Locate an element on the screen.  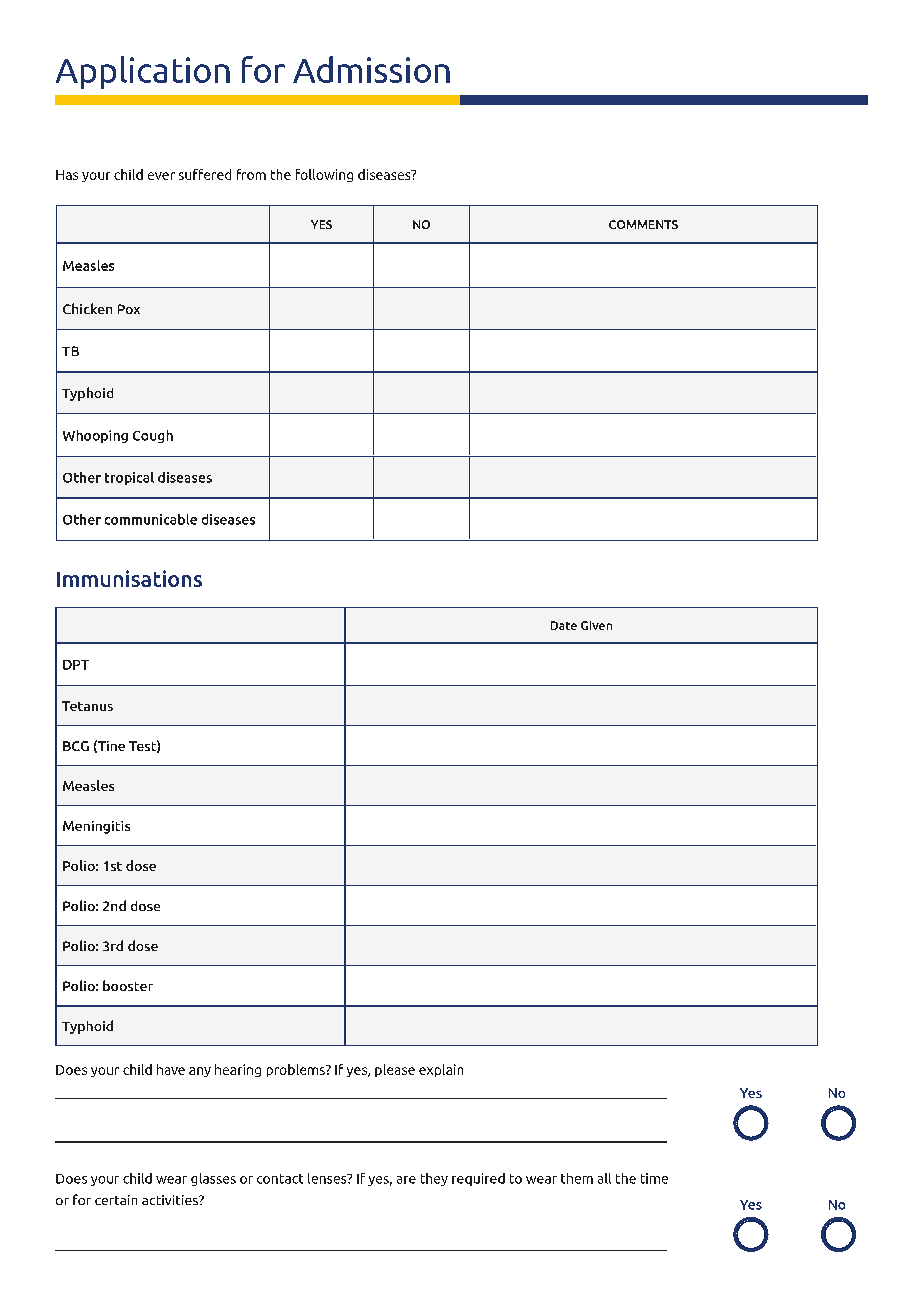
Tetanus is located at coordinates (87, 706).
